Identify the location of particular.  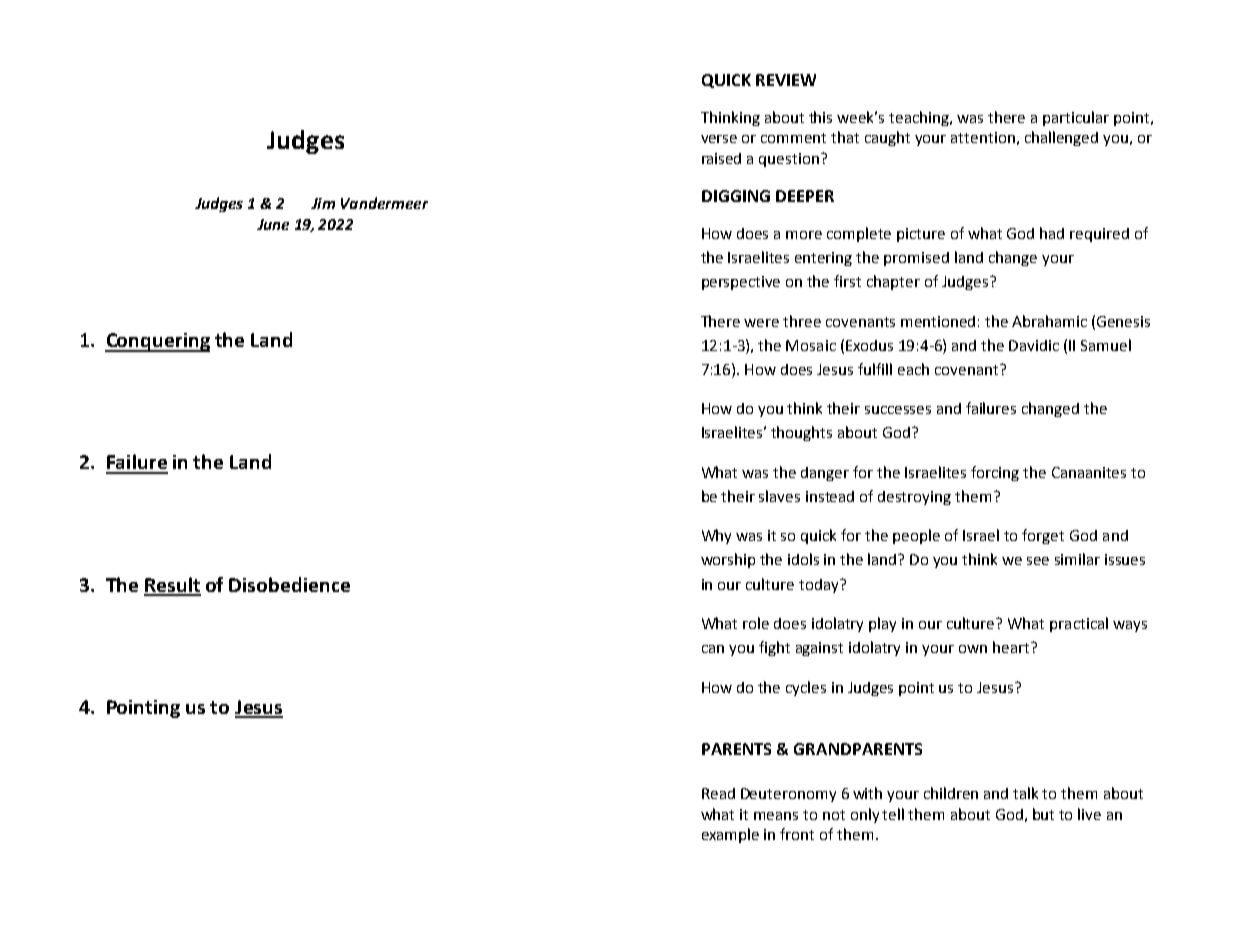
(1076, 118).
